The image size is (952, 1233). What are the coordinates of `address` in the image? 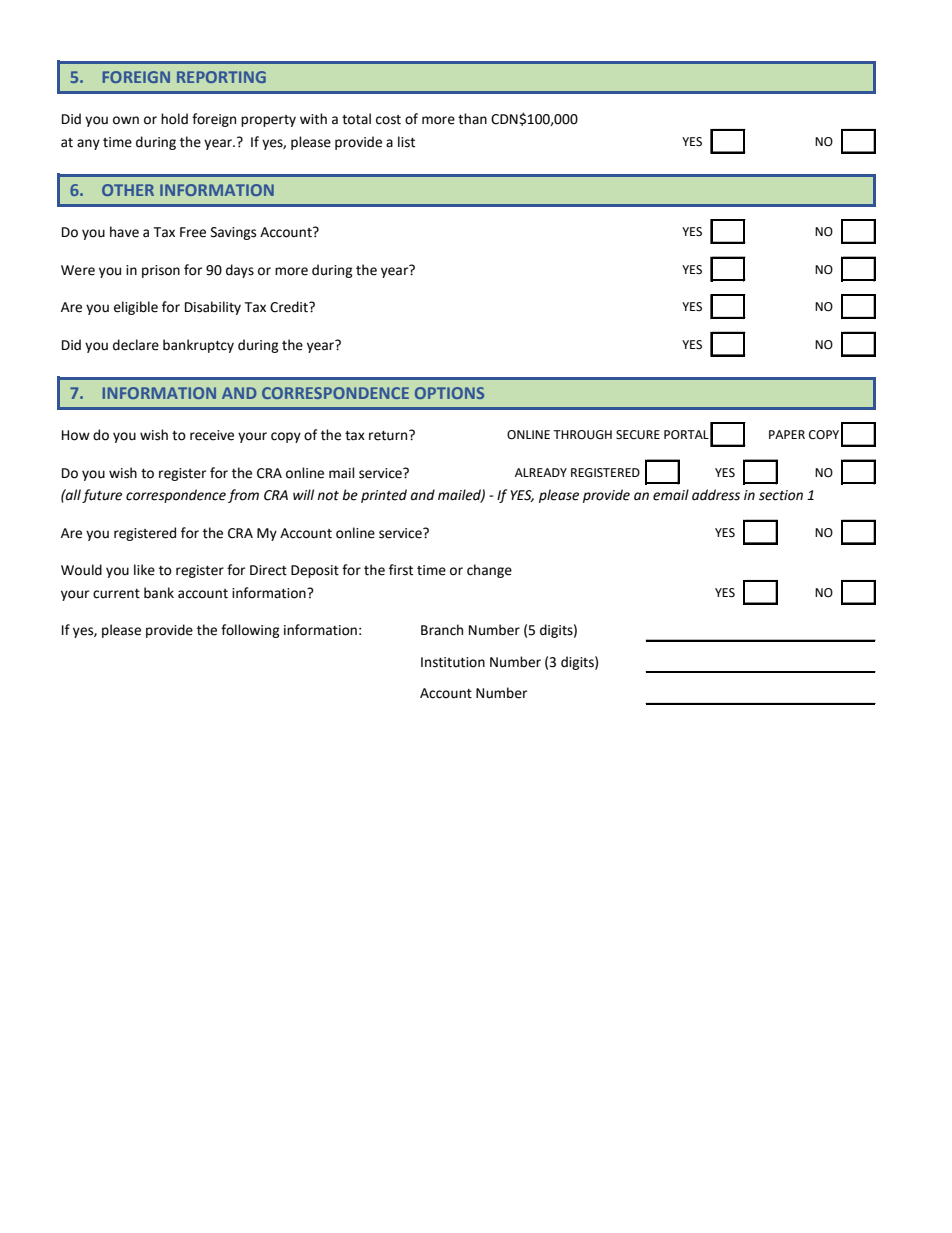 It's located at (716, 495).
